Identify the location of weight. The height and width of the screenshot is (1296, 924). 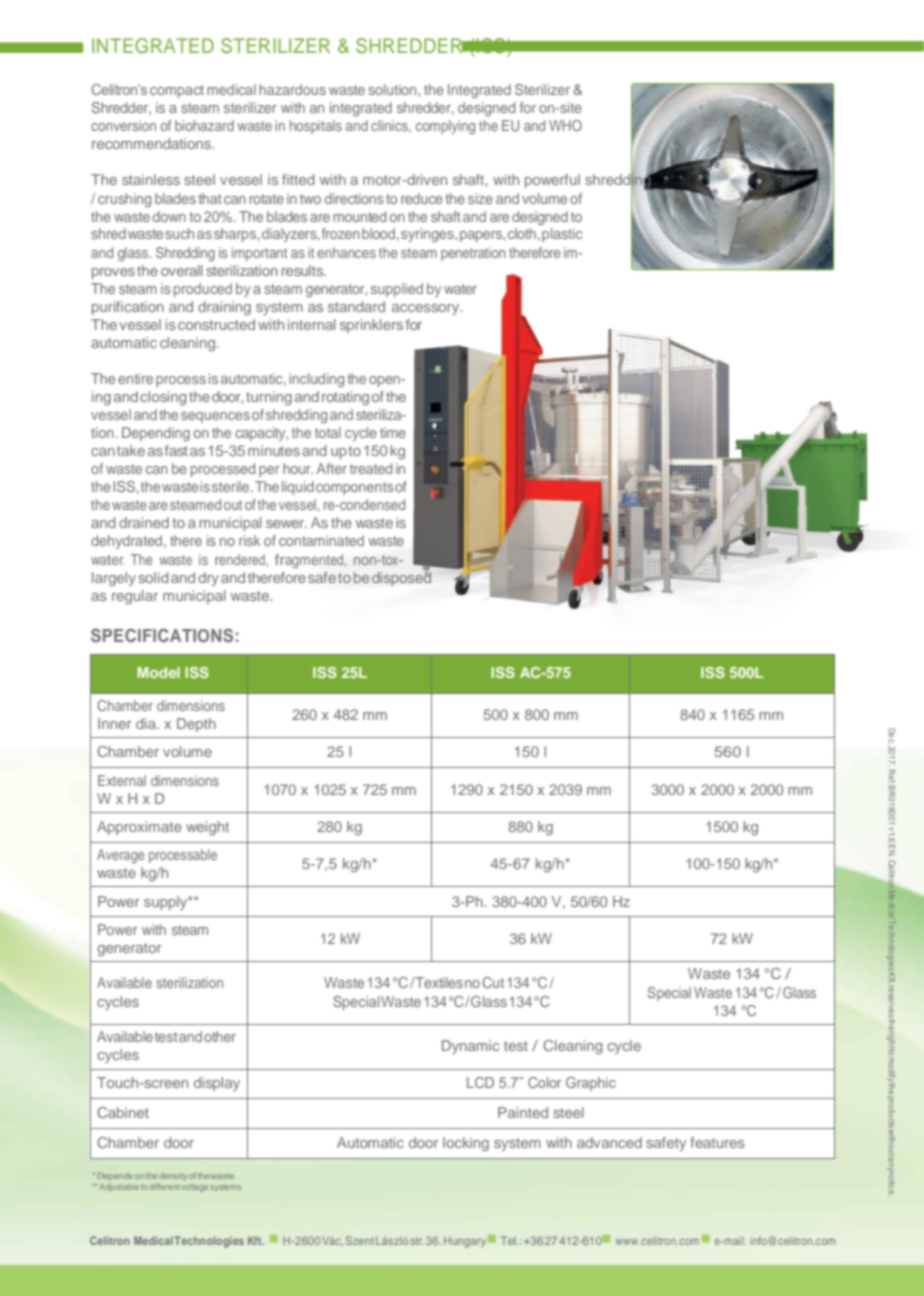
(207, 828).
